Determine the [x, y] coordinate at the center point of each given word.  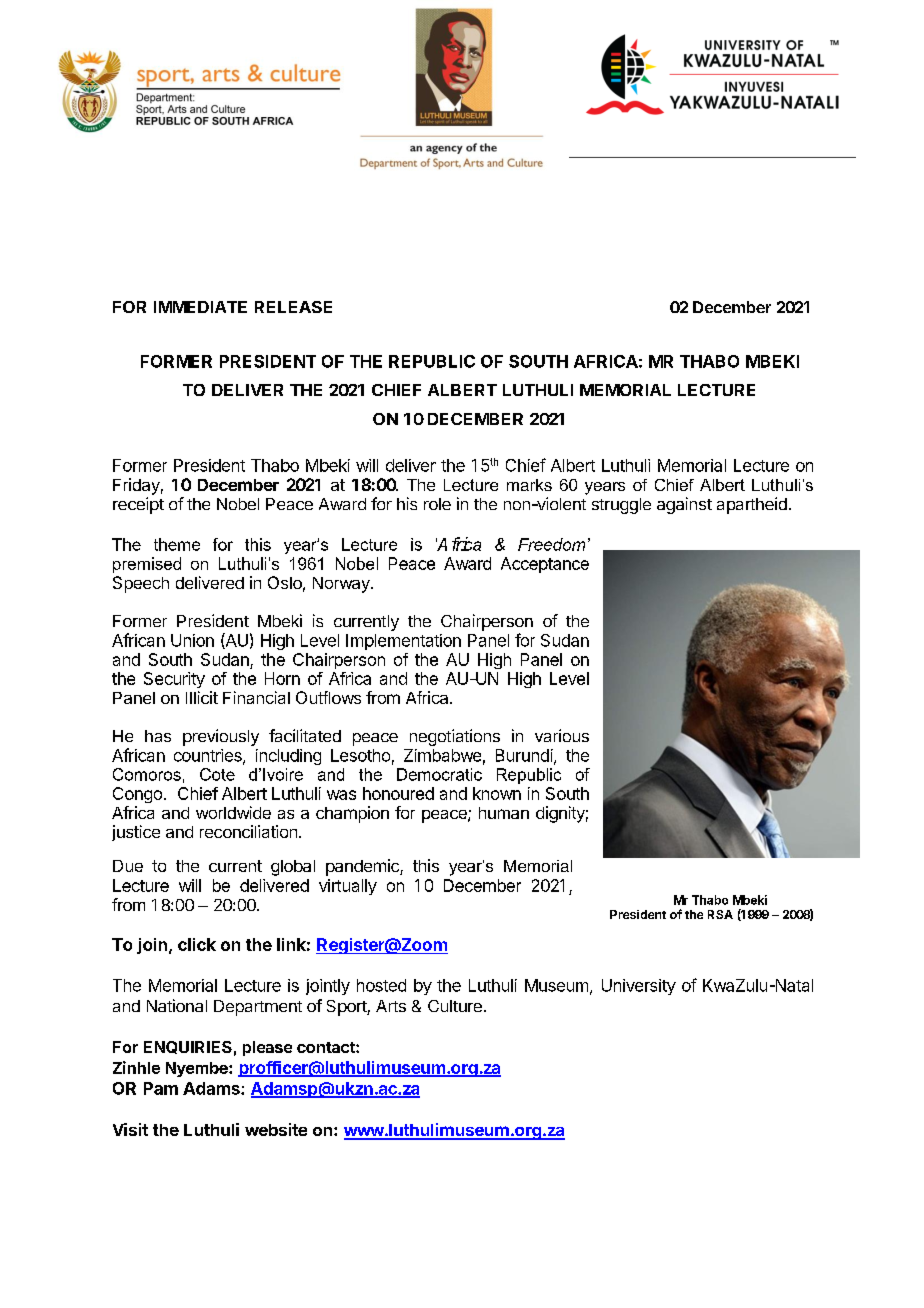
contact [327, 1047]
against [684, 505]
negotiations [455, 737]
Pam [161, 1088]
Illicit [202, 697]
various [562, 735]
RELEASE [293, 307]
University [639, 987]
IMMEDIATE [200, 307]
